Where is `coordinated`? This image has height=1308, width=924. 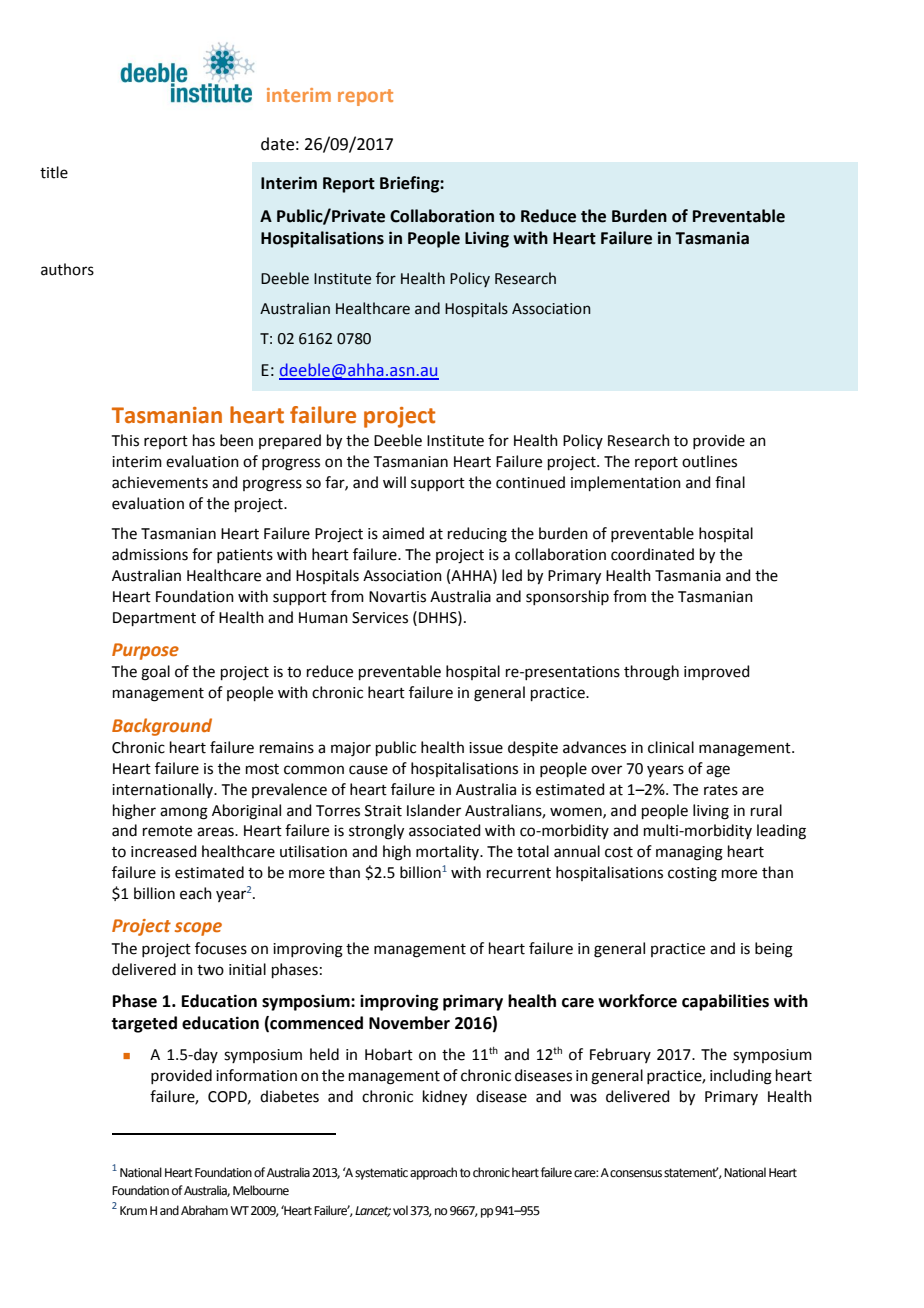
coordinated is located at coordinates (652, 554).
